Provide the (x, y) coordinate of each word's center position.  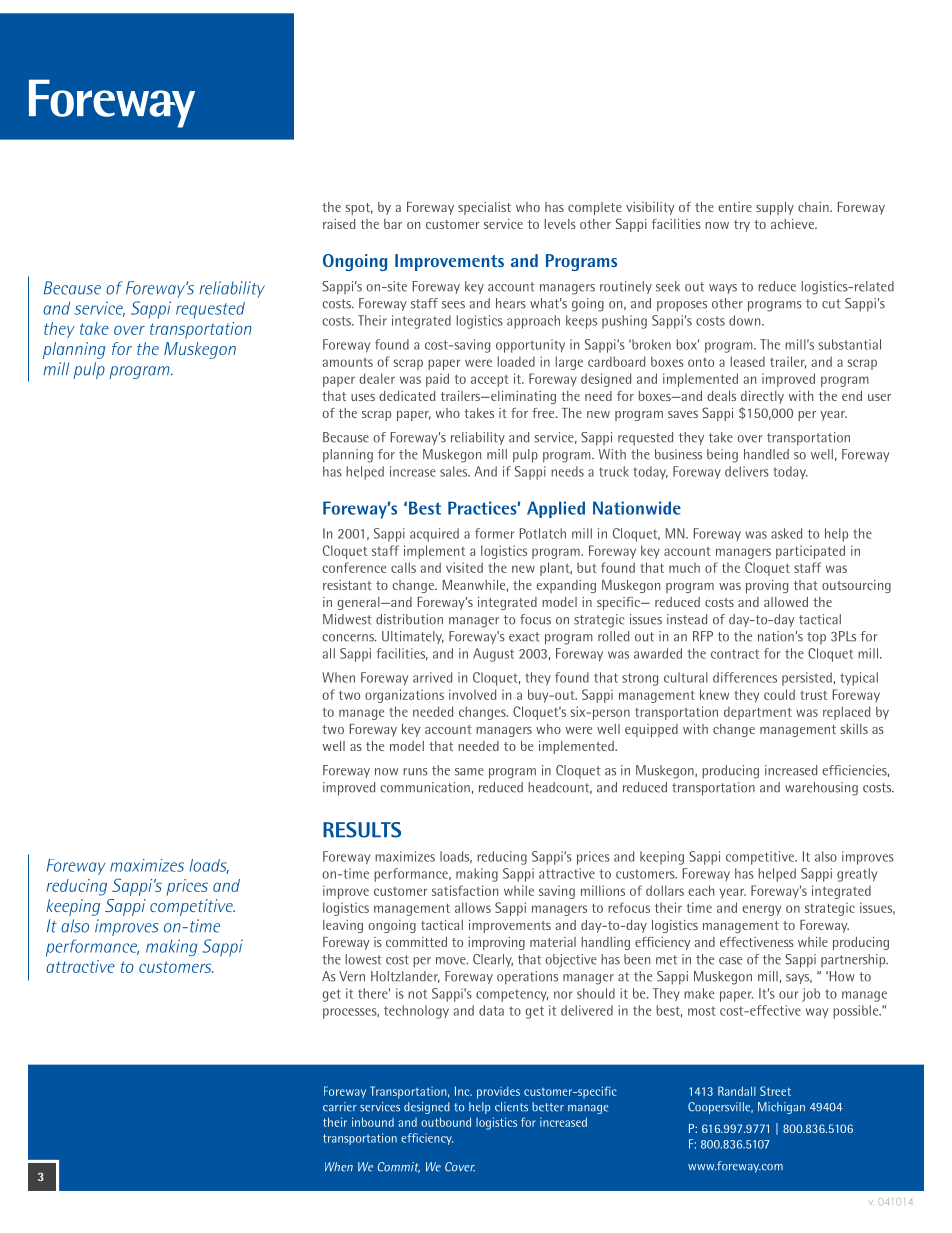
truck (614, 471)
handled (766, 454)
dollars (665, 890)
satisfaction (465, 890)
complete (595, 208)
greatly (857, 875)
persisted (807, 679)
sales (455, 471)
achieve (793, 224)
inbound (373, 1122)
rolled (613, 636)
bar (393, 224)
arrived (432, 677)
